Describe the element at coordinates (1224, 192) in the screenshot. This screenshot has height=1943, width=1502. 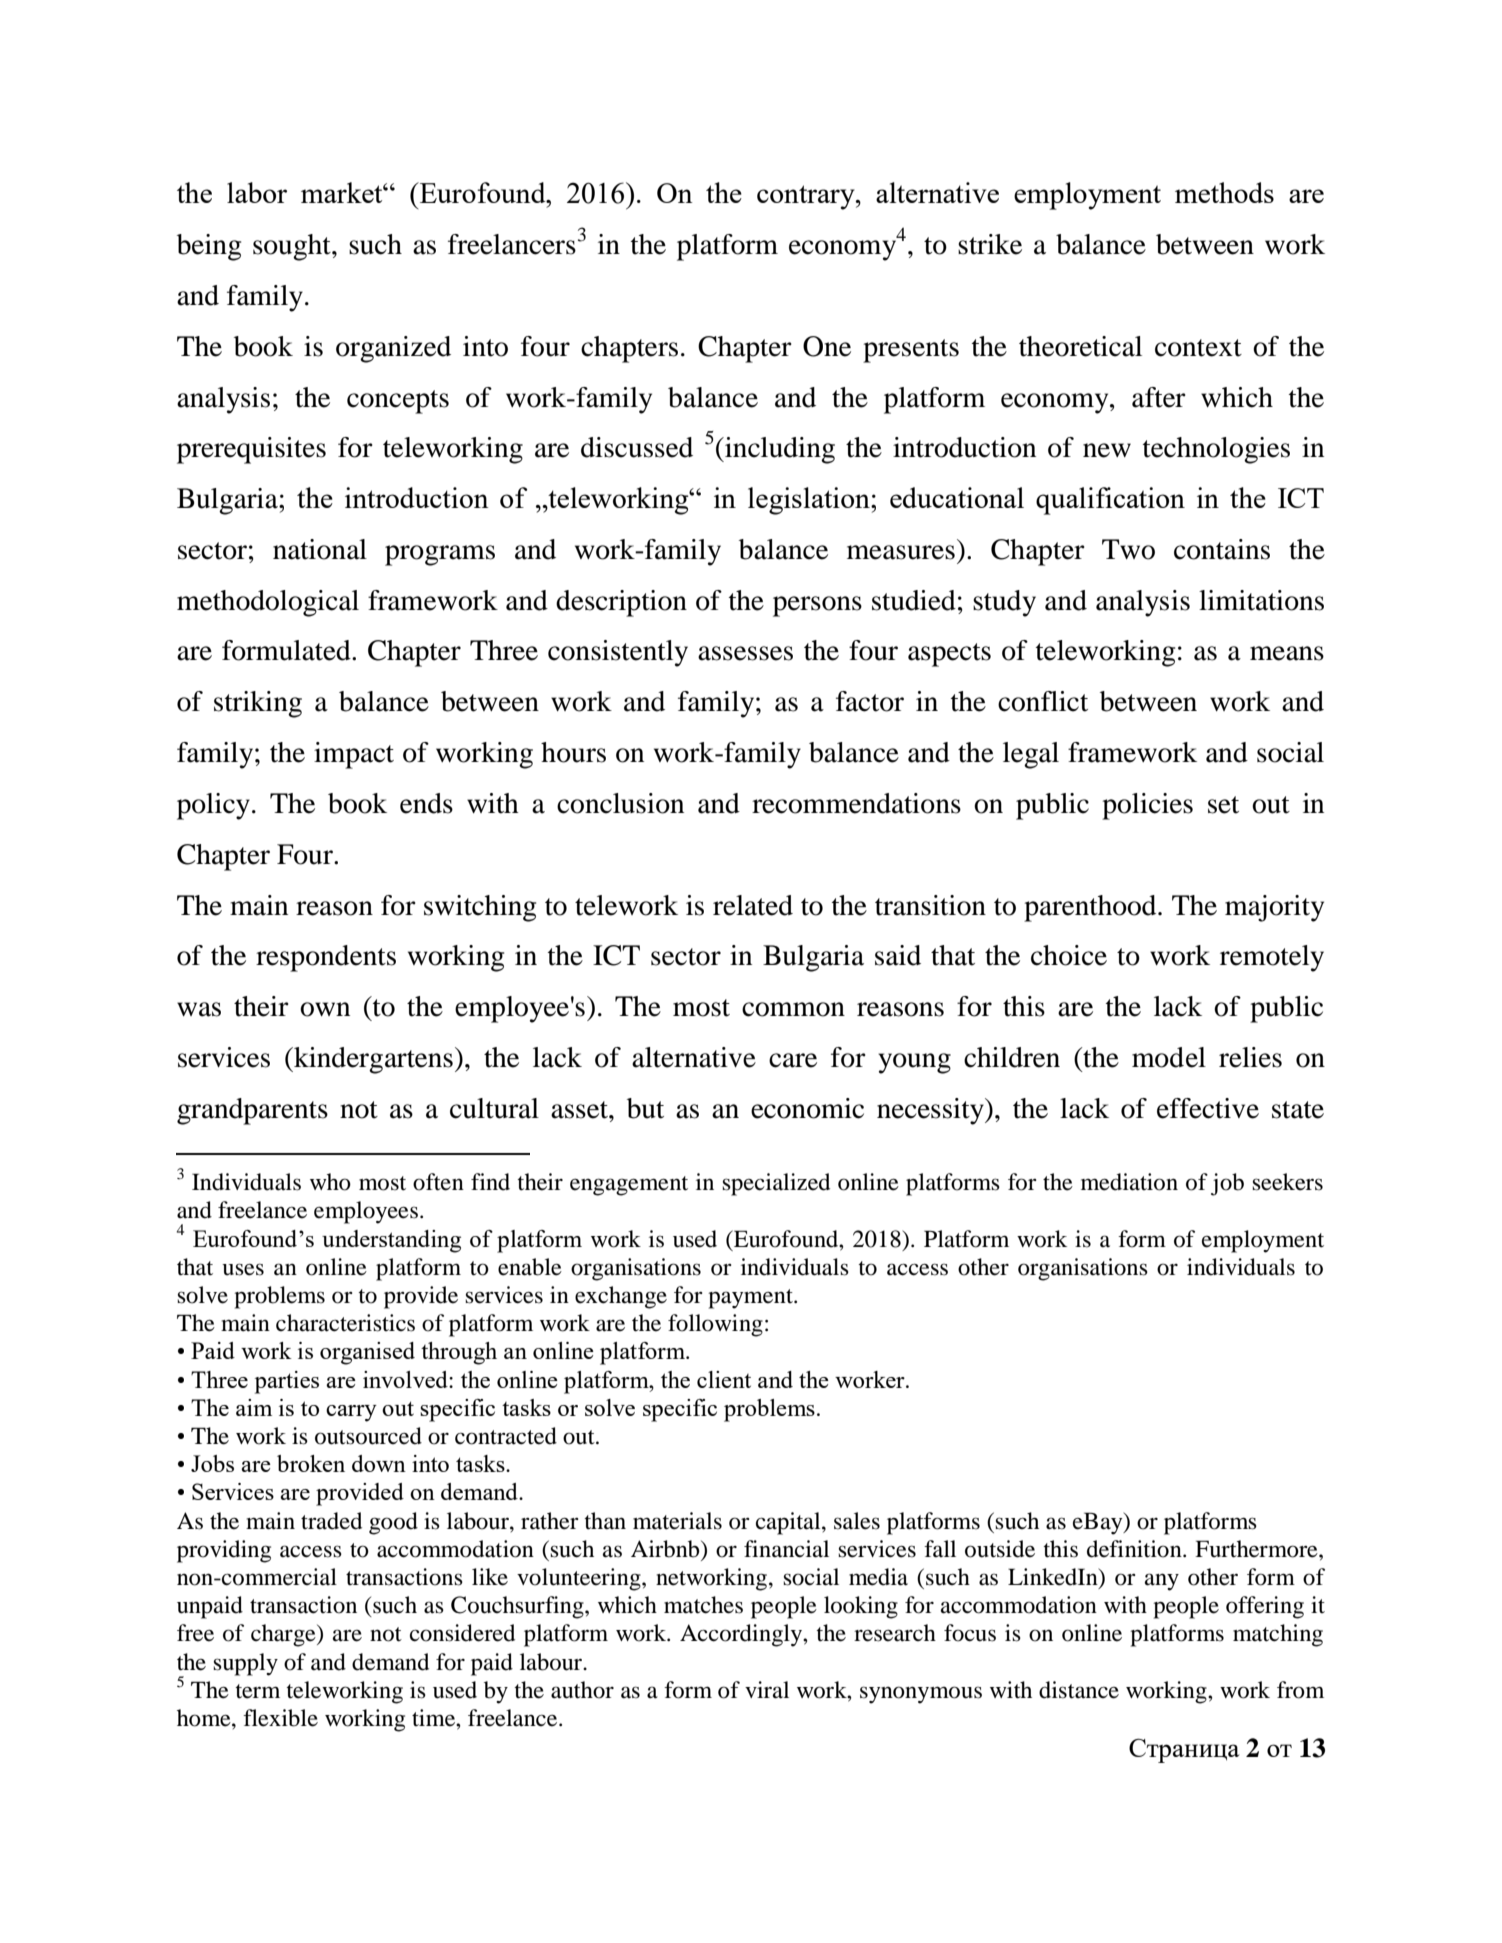
I see `methods` at that location.
